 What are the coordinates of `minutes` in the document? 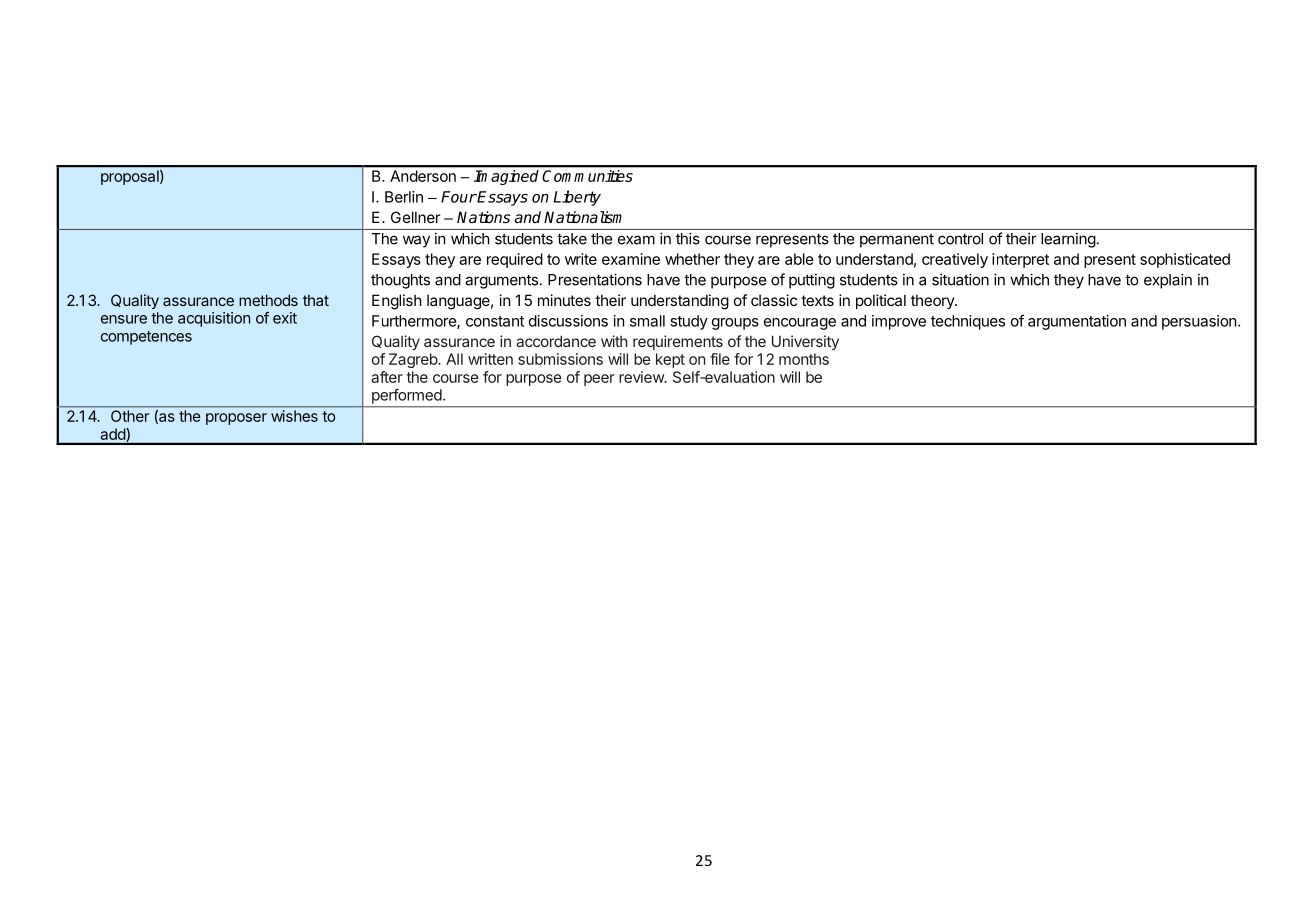 It's located at (564, 300).
